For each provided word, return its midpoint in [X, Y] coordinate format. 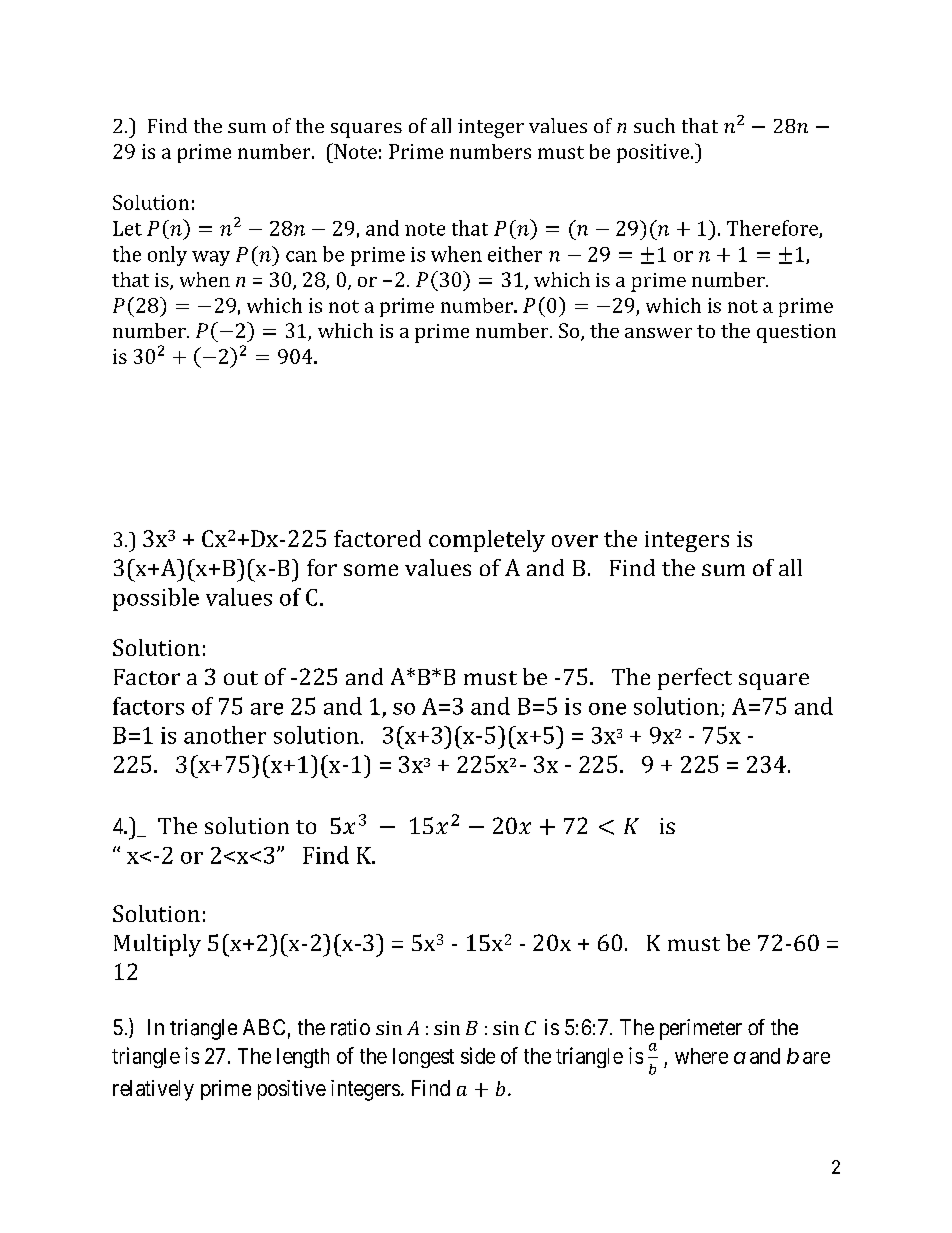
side [478, 1055]
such [654, 125]
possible [156, 599]
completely [487, 541]
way [211, 258]
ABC [264, 1027]
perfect [695, 679]
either [515, 254]
